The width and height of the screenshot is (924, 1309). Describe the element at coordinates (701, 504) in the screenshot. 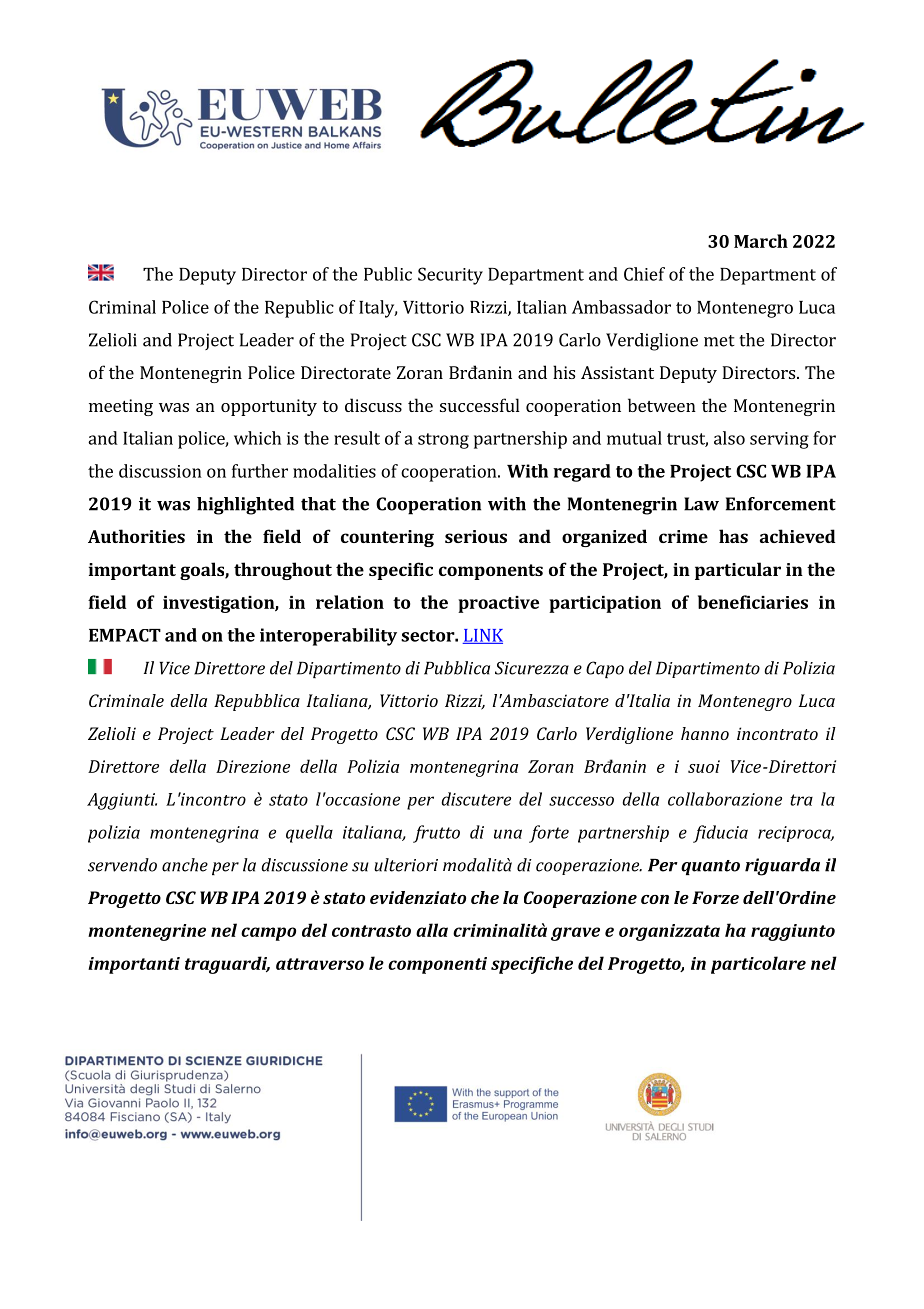

I see `Law` at that location.
